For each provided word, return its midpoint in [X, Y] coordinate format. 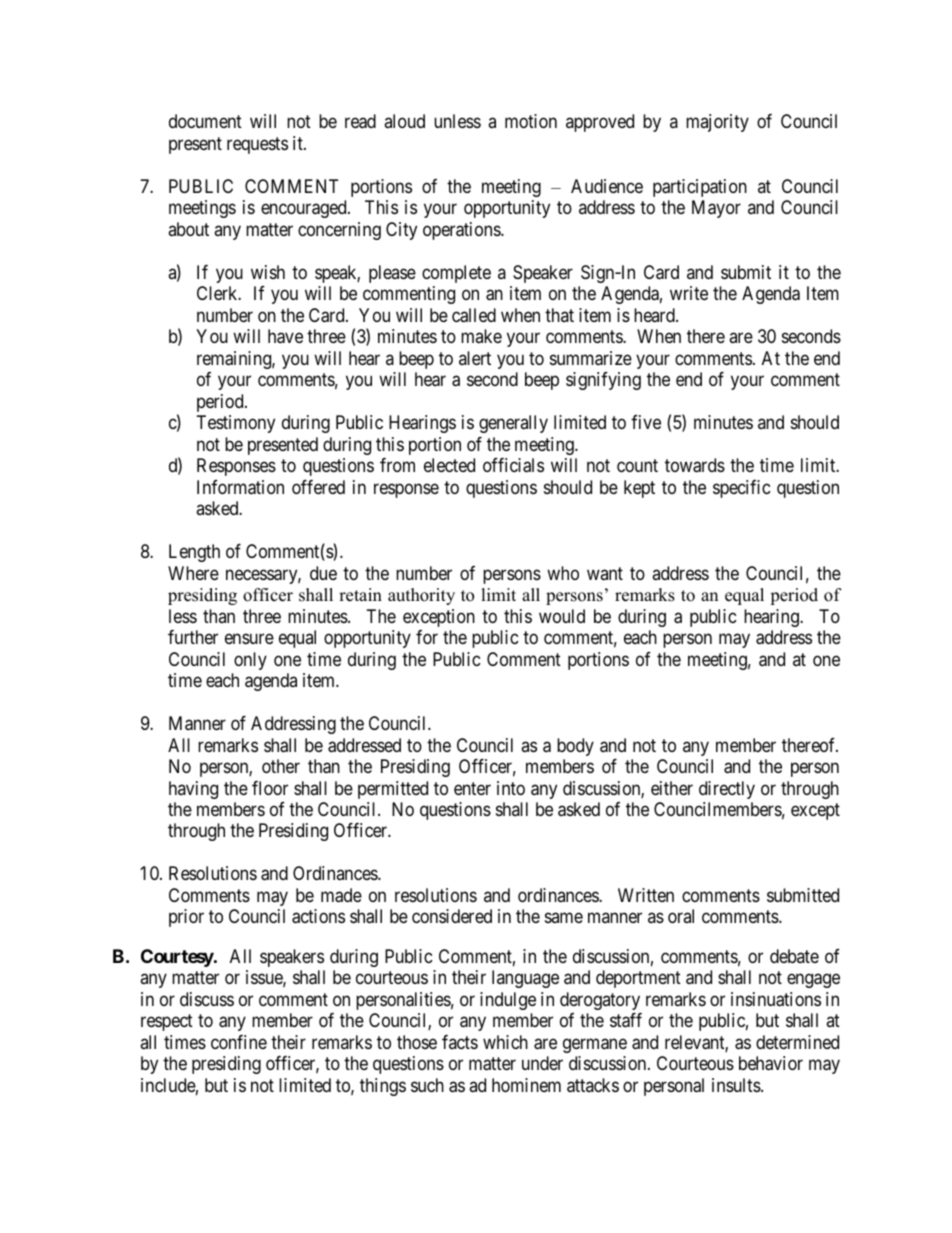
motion [531, 121]
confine [239, 1042]
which [505, 1042]
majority [717, 123]
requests [257, 145]
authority [421, 596]
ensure [249, 639]
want [605, 573]
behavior [771, 1063]
